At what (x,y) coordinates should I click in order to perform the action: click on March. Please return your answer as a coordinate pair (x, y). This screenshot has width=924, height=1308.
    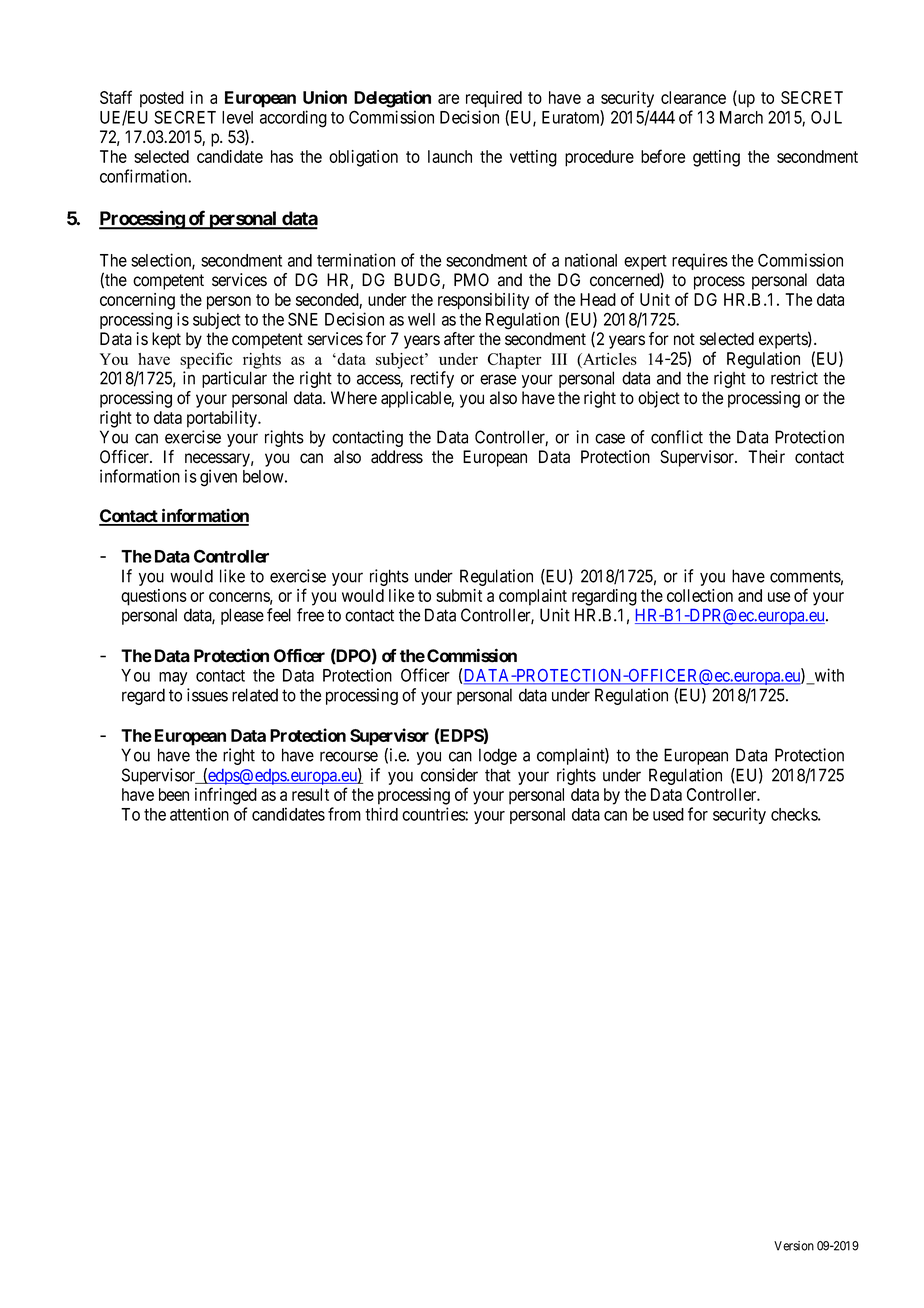
    Looking at the image, I should click on (741, 117).
